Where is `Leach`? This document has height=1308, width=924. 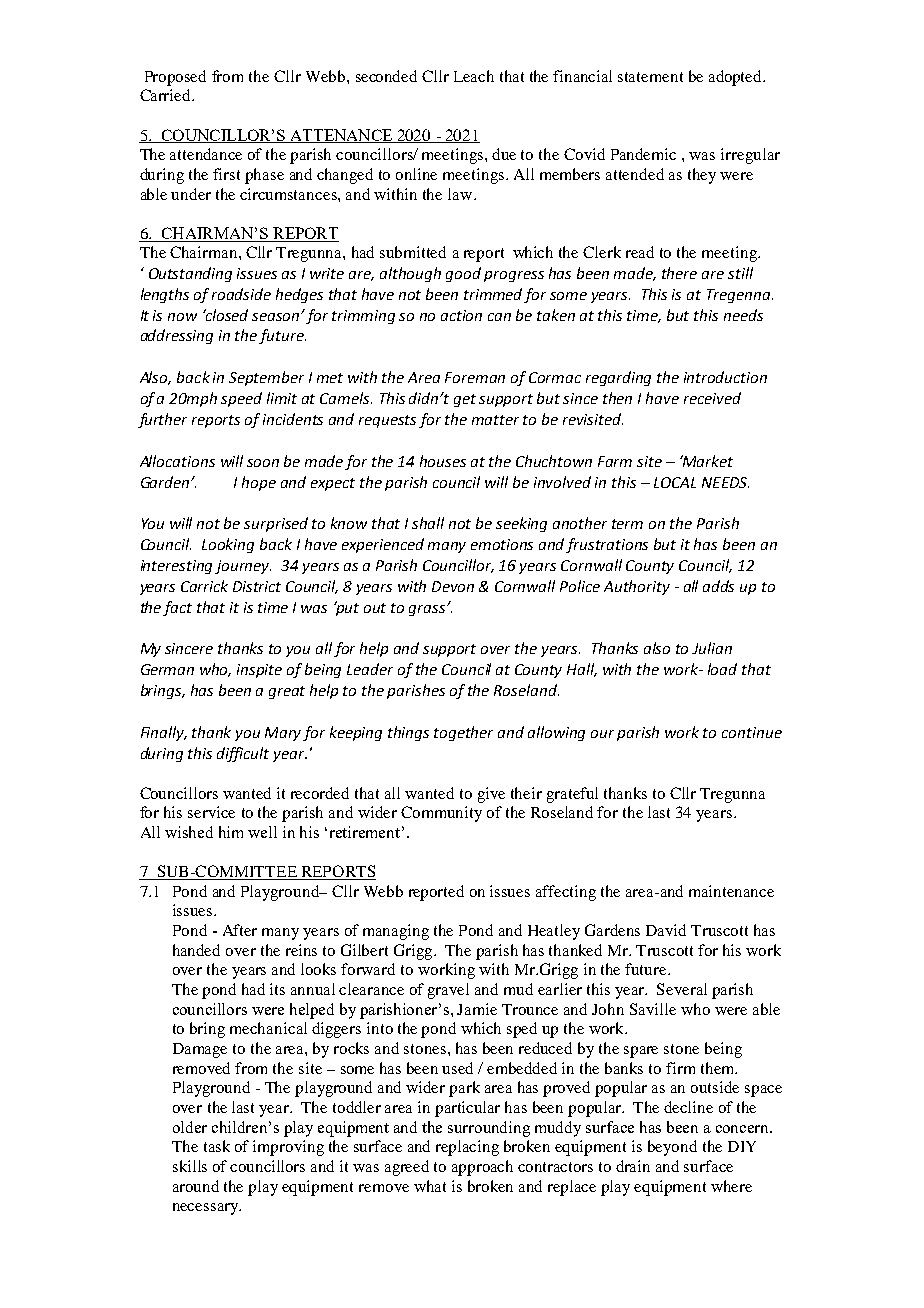
Leach is located at coordinates (474, 76).
